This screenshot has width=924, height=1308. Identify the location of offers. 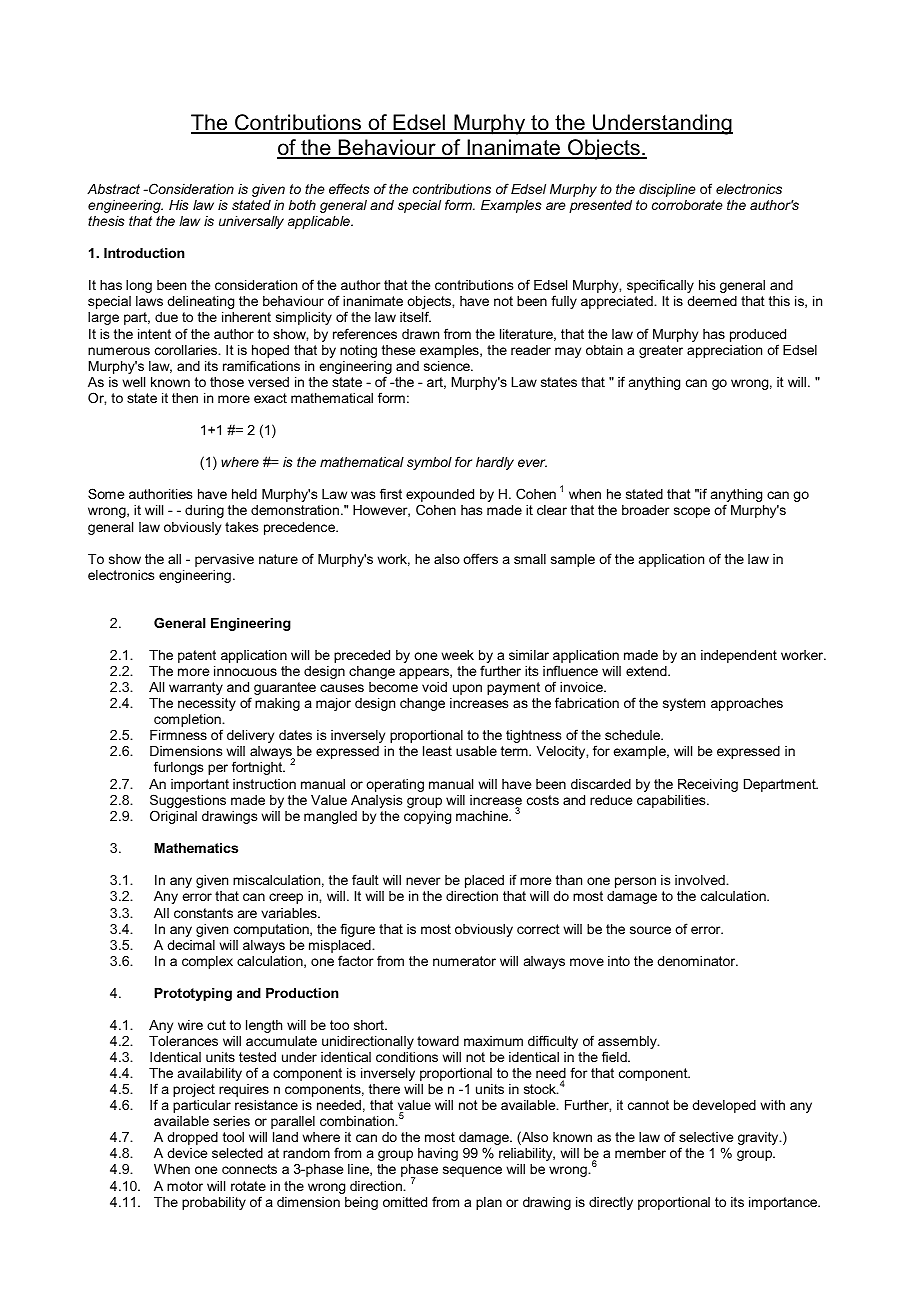
(480, 558).
